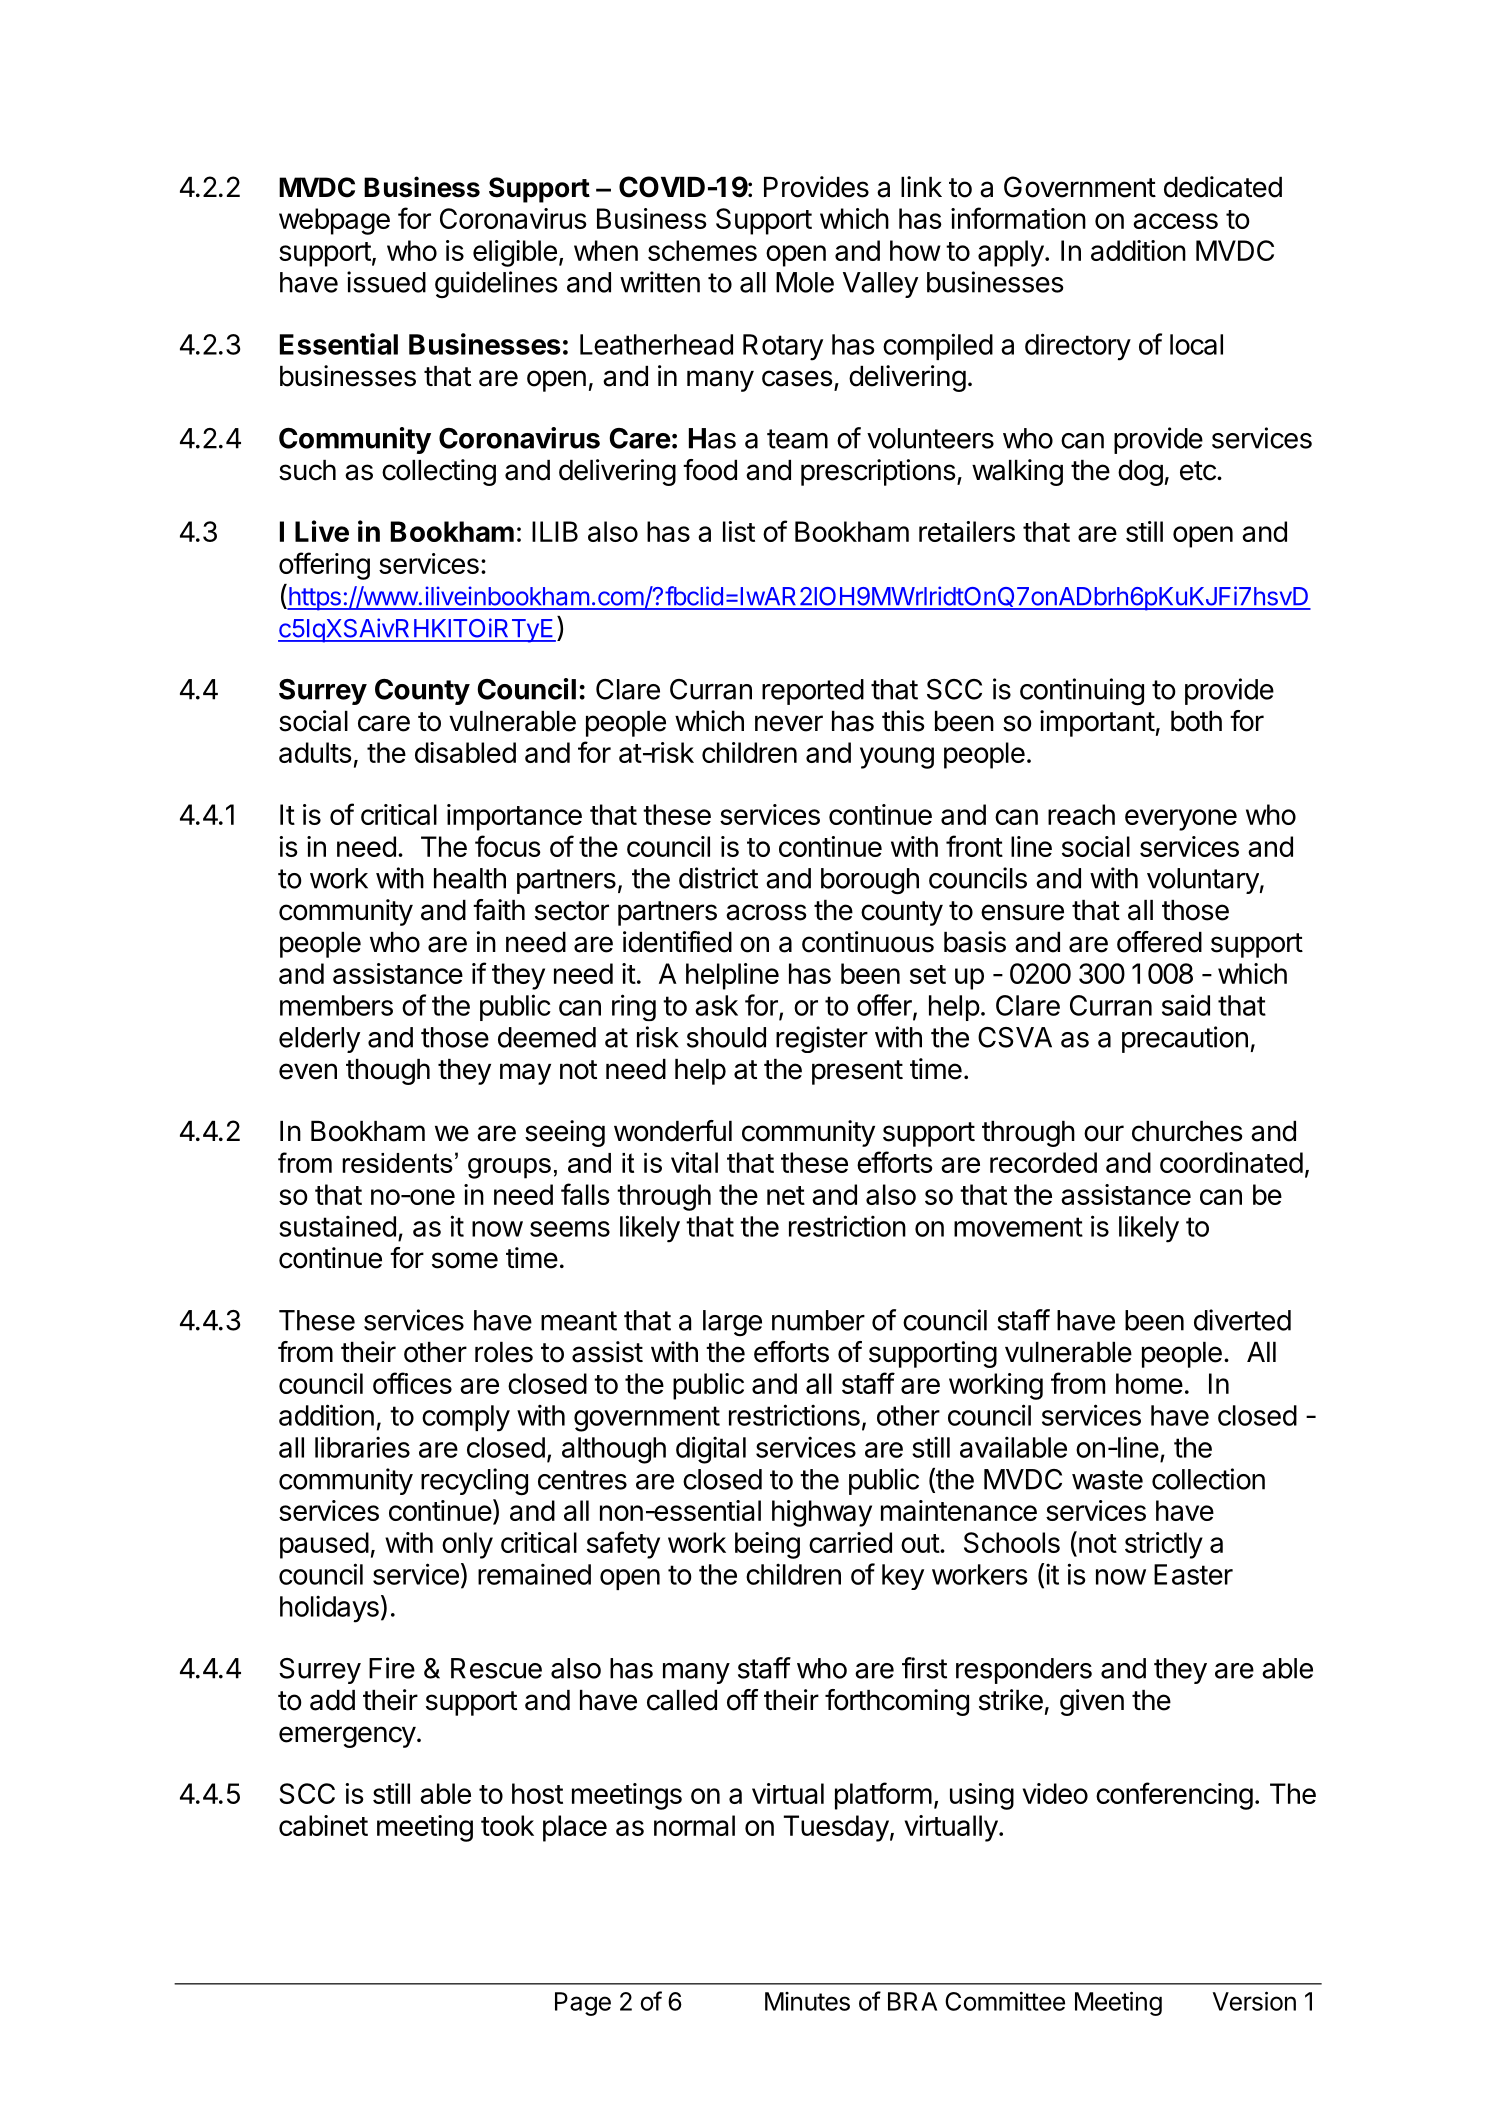 The height and width of the screenshot is (2116, 1496). What do you see at coordinates (807, 2001) in the screenshot?
I see `Minutes` at bounding box center [807, 2001].
